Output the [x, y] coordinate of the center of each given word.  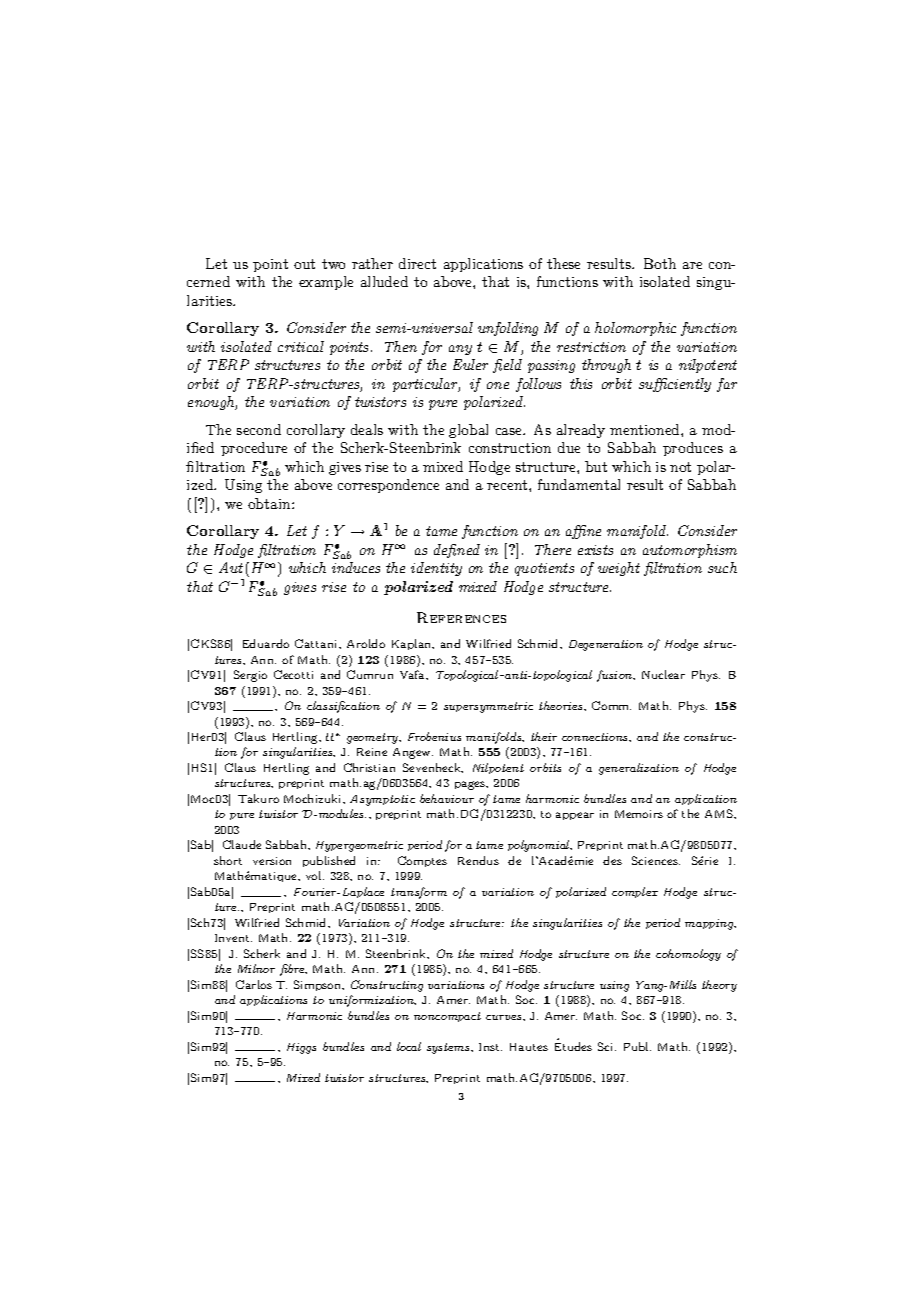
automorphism [690, 551]
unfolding [508, 329]
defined [457, 551]
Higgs [301, 1048]
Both [660, 263]
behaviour [447, 798]
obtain [270, 503]
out [304, 264]
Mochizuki [314, 798]
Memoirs [639, 814]
